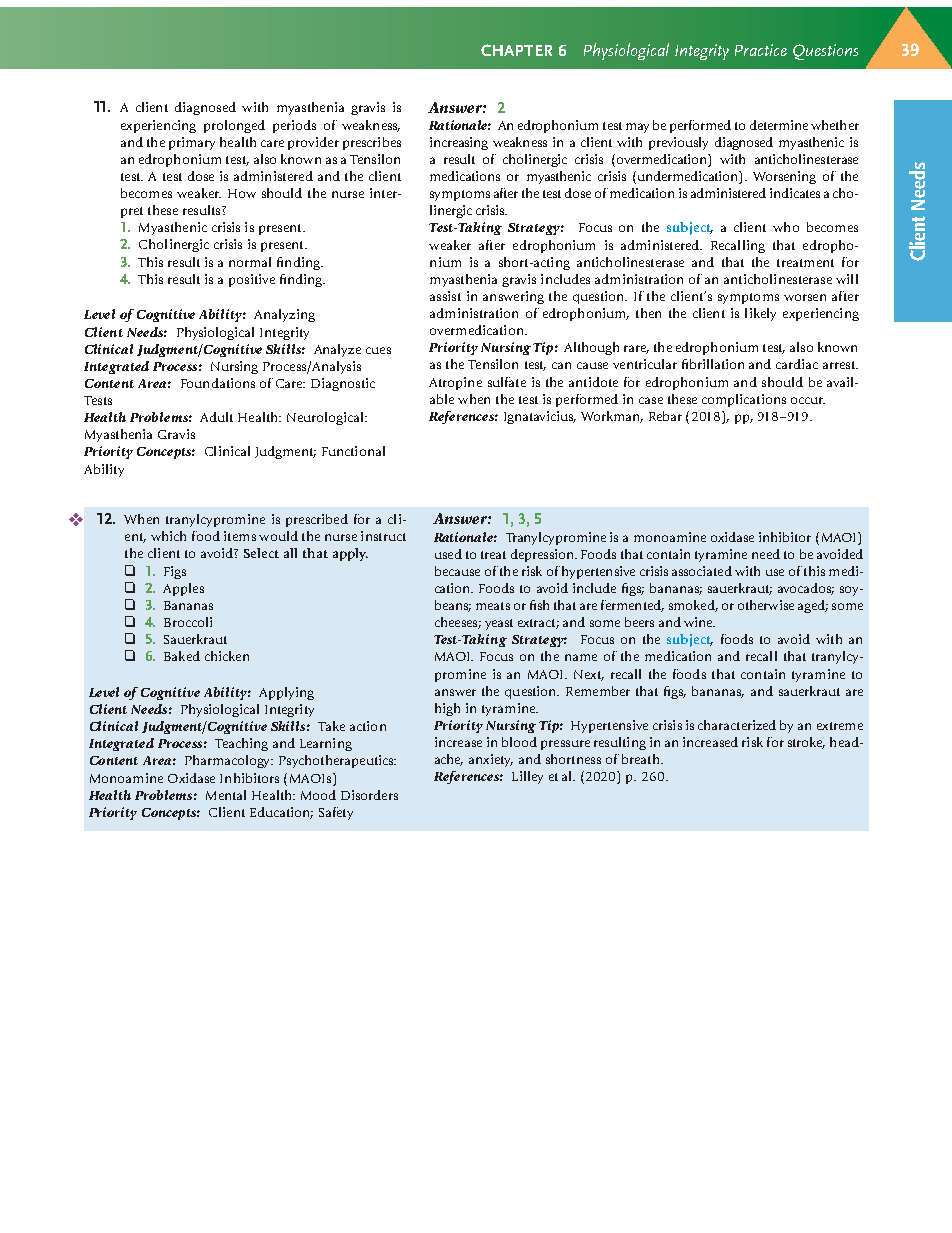  Describe the element at coordinates (445, 296) in the document. I see `assist` at that location.
